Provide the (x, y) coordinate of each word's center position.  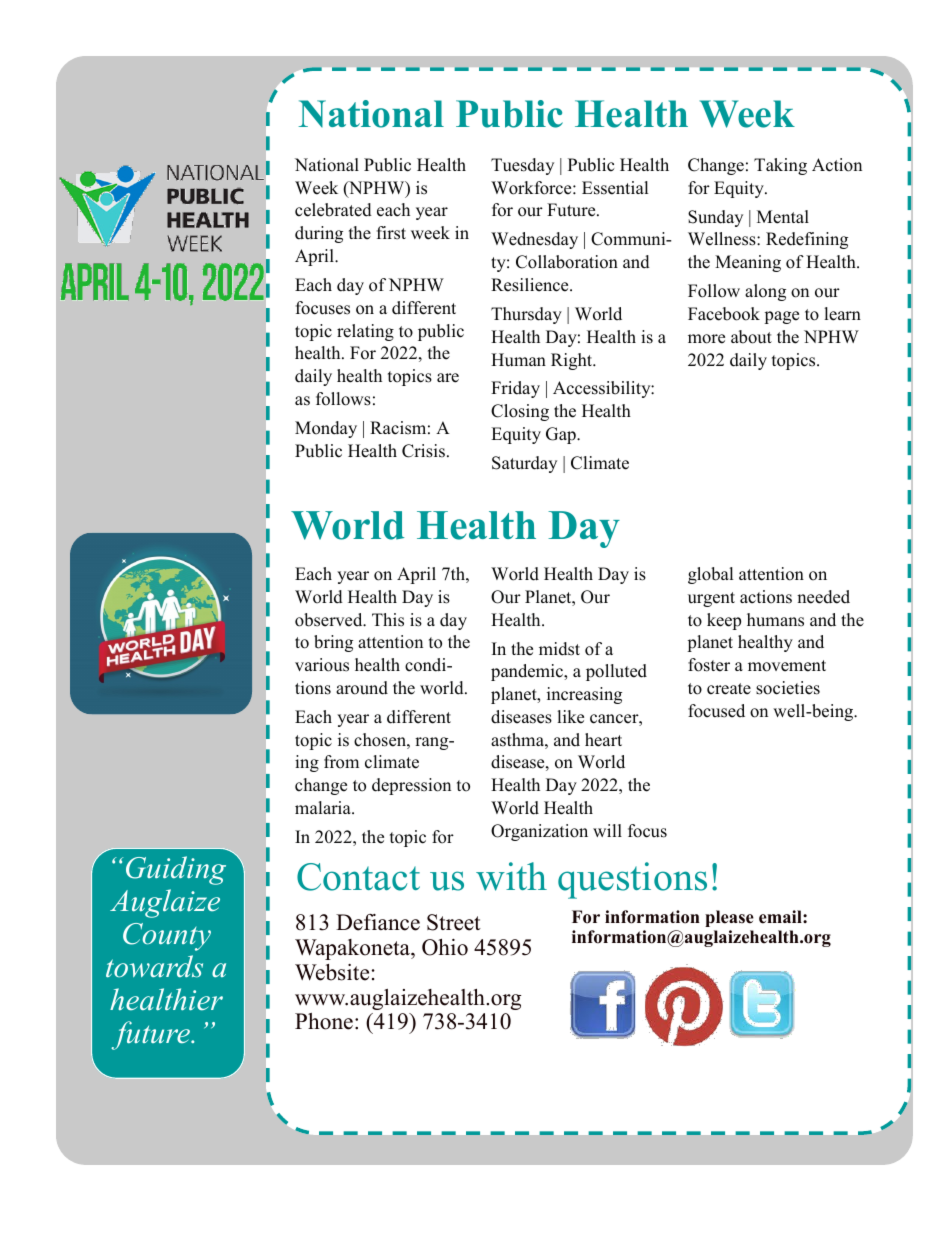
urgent (711, 599)
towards (154, 966)
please (729, 918)
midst (559, 649)
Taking (780, 166)
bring (333, 643)
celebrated (333, 210)
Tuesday (522, 166)
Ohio (445, 947)
